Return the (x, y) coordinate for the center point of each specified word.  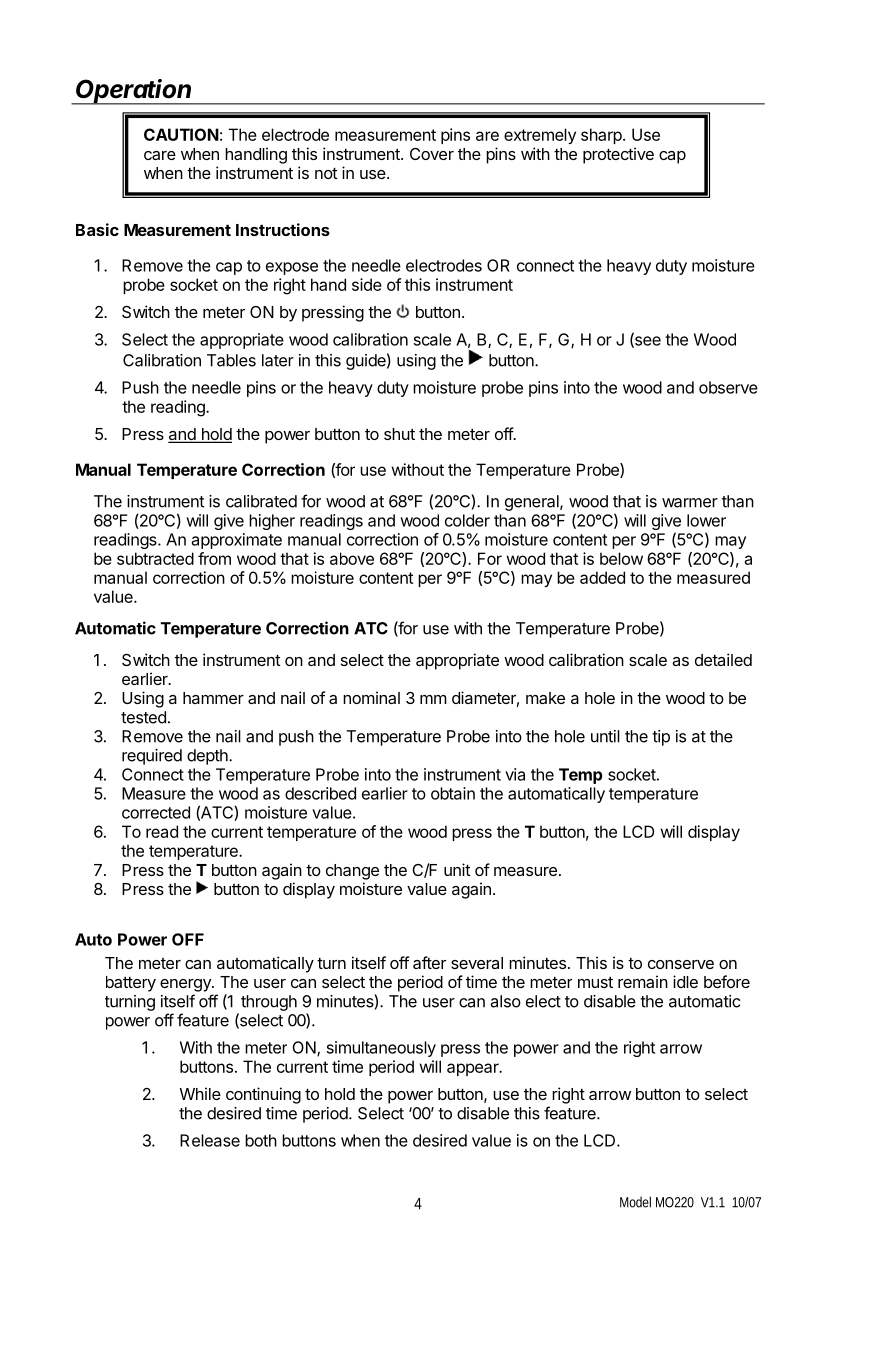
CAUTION (181, 134)
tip (661, 738)
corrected (156, 812)
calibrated (261, 501)
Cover (432, 154)
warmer (690, 503)
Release (210, 1140)
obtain (453, 793)
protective (618, 155)
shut (399, 434)
